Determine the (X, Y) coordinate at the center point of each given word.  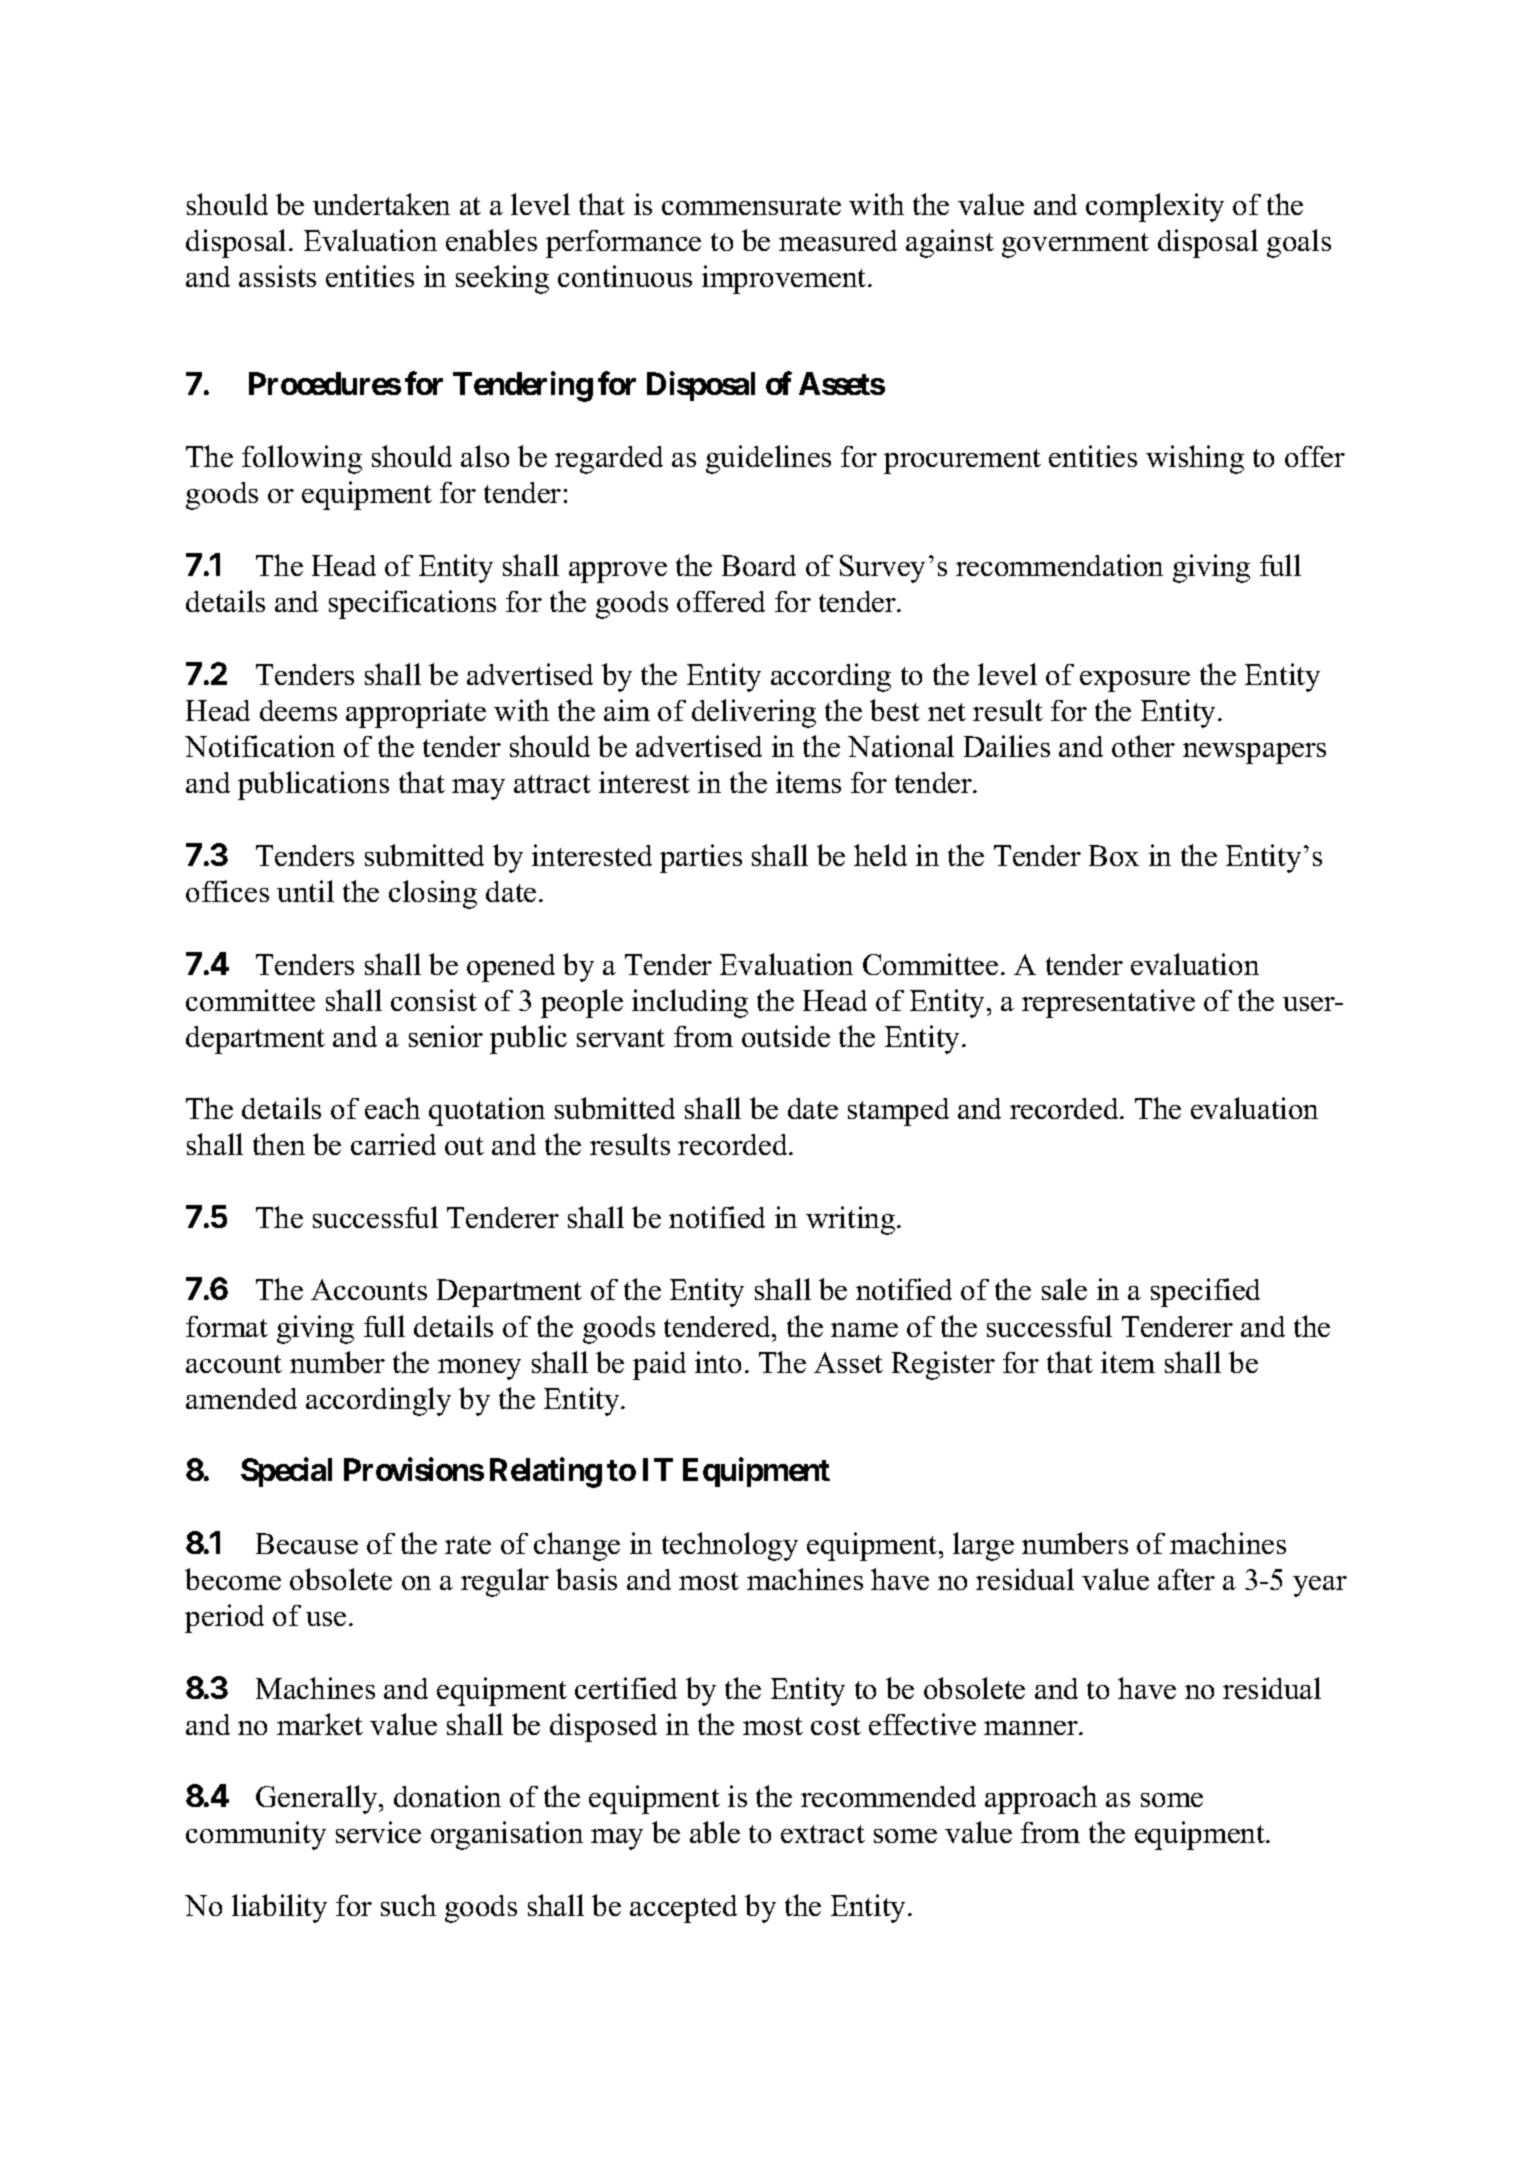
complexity (1155, 207)
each (392, 1108)
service (378, 1832)
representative (1108, 1003)
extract (823, 1834)
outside (786, 1036)
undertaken (381, 204)
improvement (785, 279)
